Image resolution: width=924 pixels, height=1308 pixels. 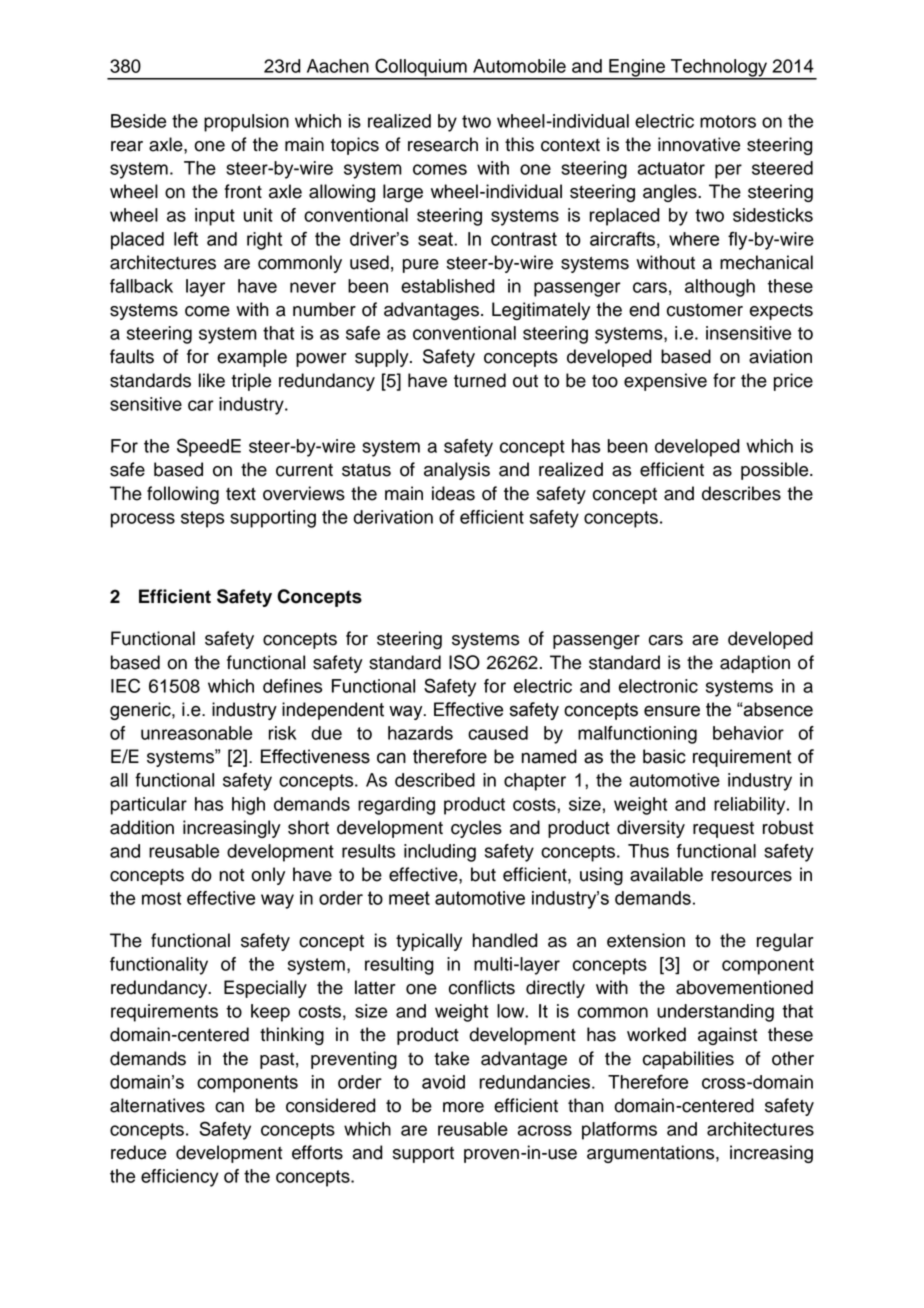 I want to click on turned, so click(x=480, y=380).
